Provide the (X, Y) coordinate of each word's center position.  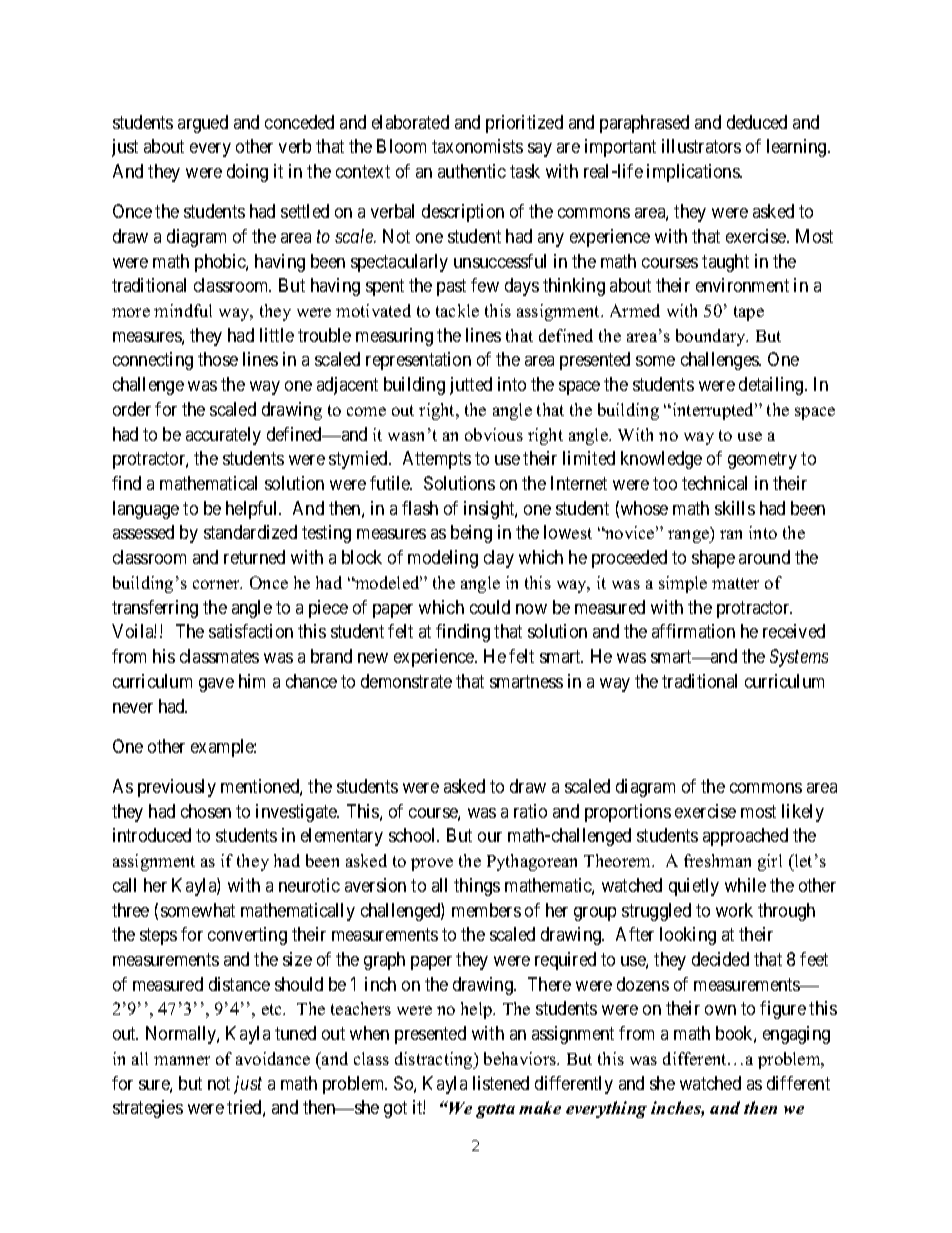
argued (203, 124)
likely (803, 813)
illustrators (701, 146)
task (525, 171)
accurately (223, 436)
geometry (762, 461)
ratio (530, 811)
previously (177, 788)
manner (182, 1060)
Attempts (437, 460)
